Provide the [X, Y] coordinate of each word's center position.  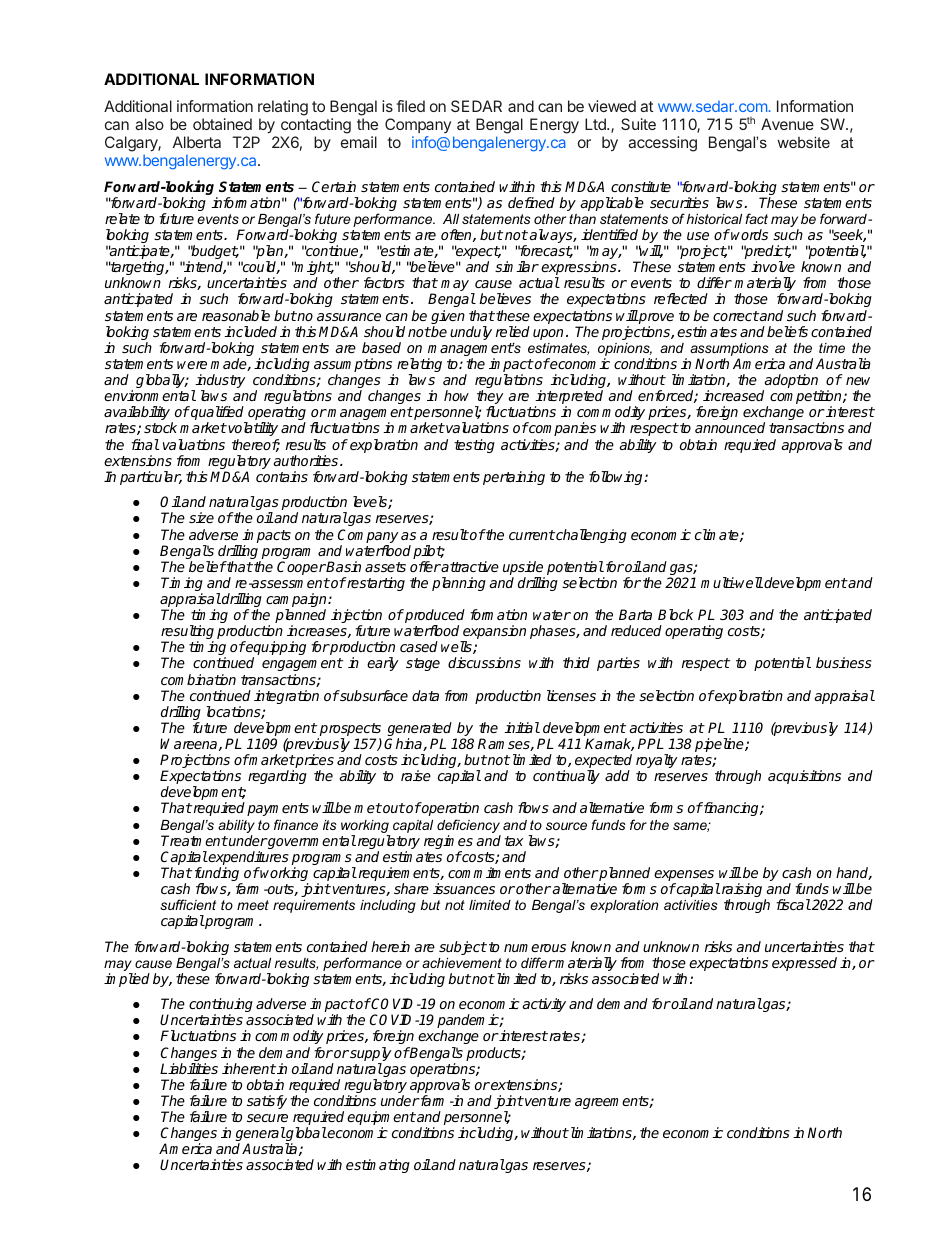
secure [267, 1118]
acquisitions [804, 777]
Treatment [194, 840]
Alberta [197, 142]
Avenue [787, 124]
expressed [804, 964]
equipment [381, 1119]
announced [730, 427]
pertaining [514, 478]
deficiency [469, 827]
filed [411, 106]
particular [151, 478]
